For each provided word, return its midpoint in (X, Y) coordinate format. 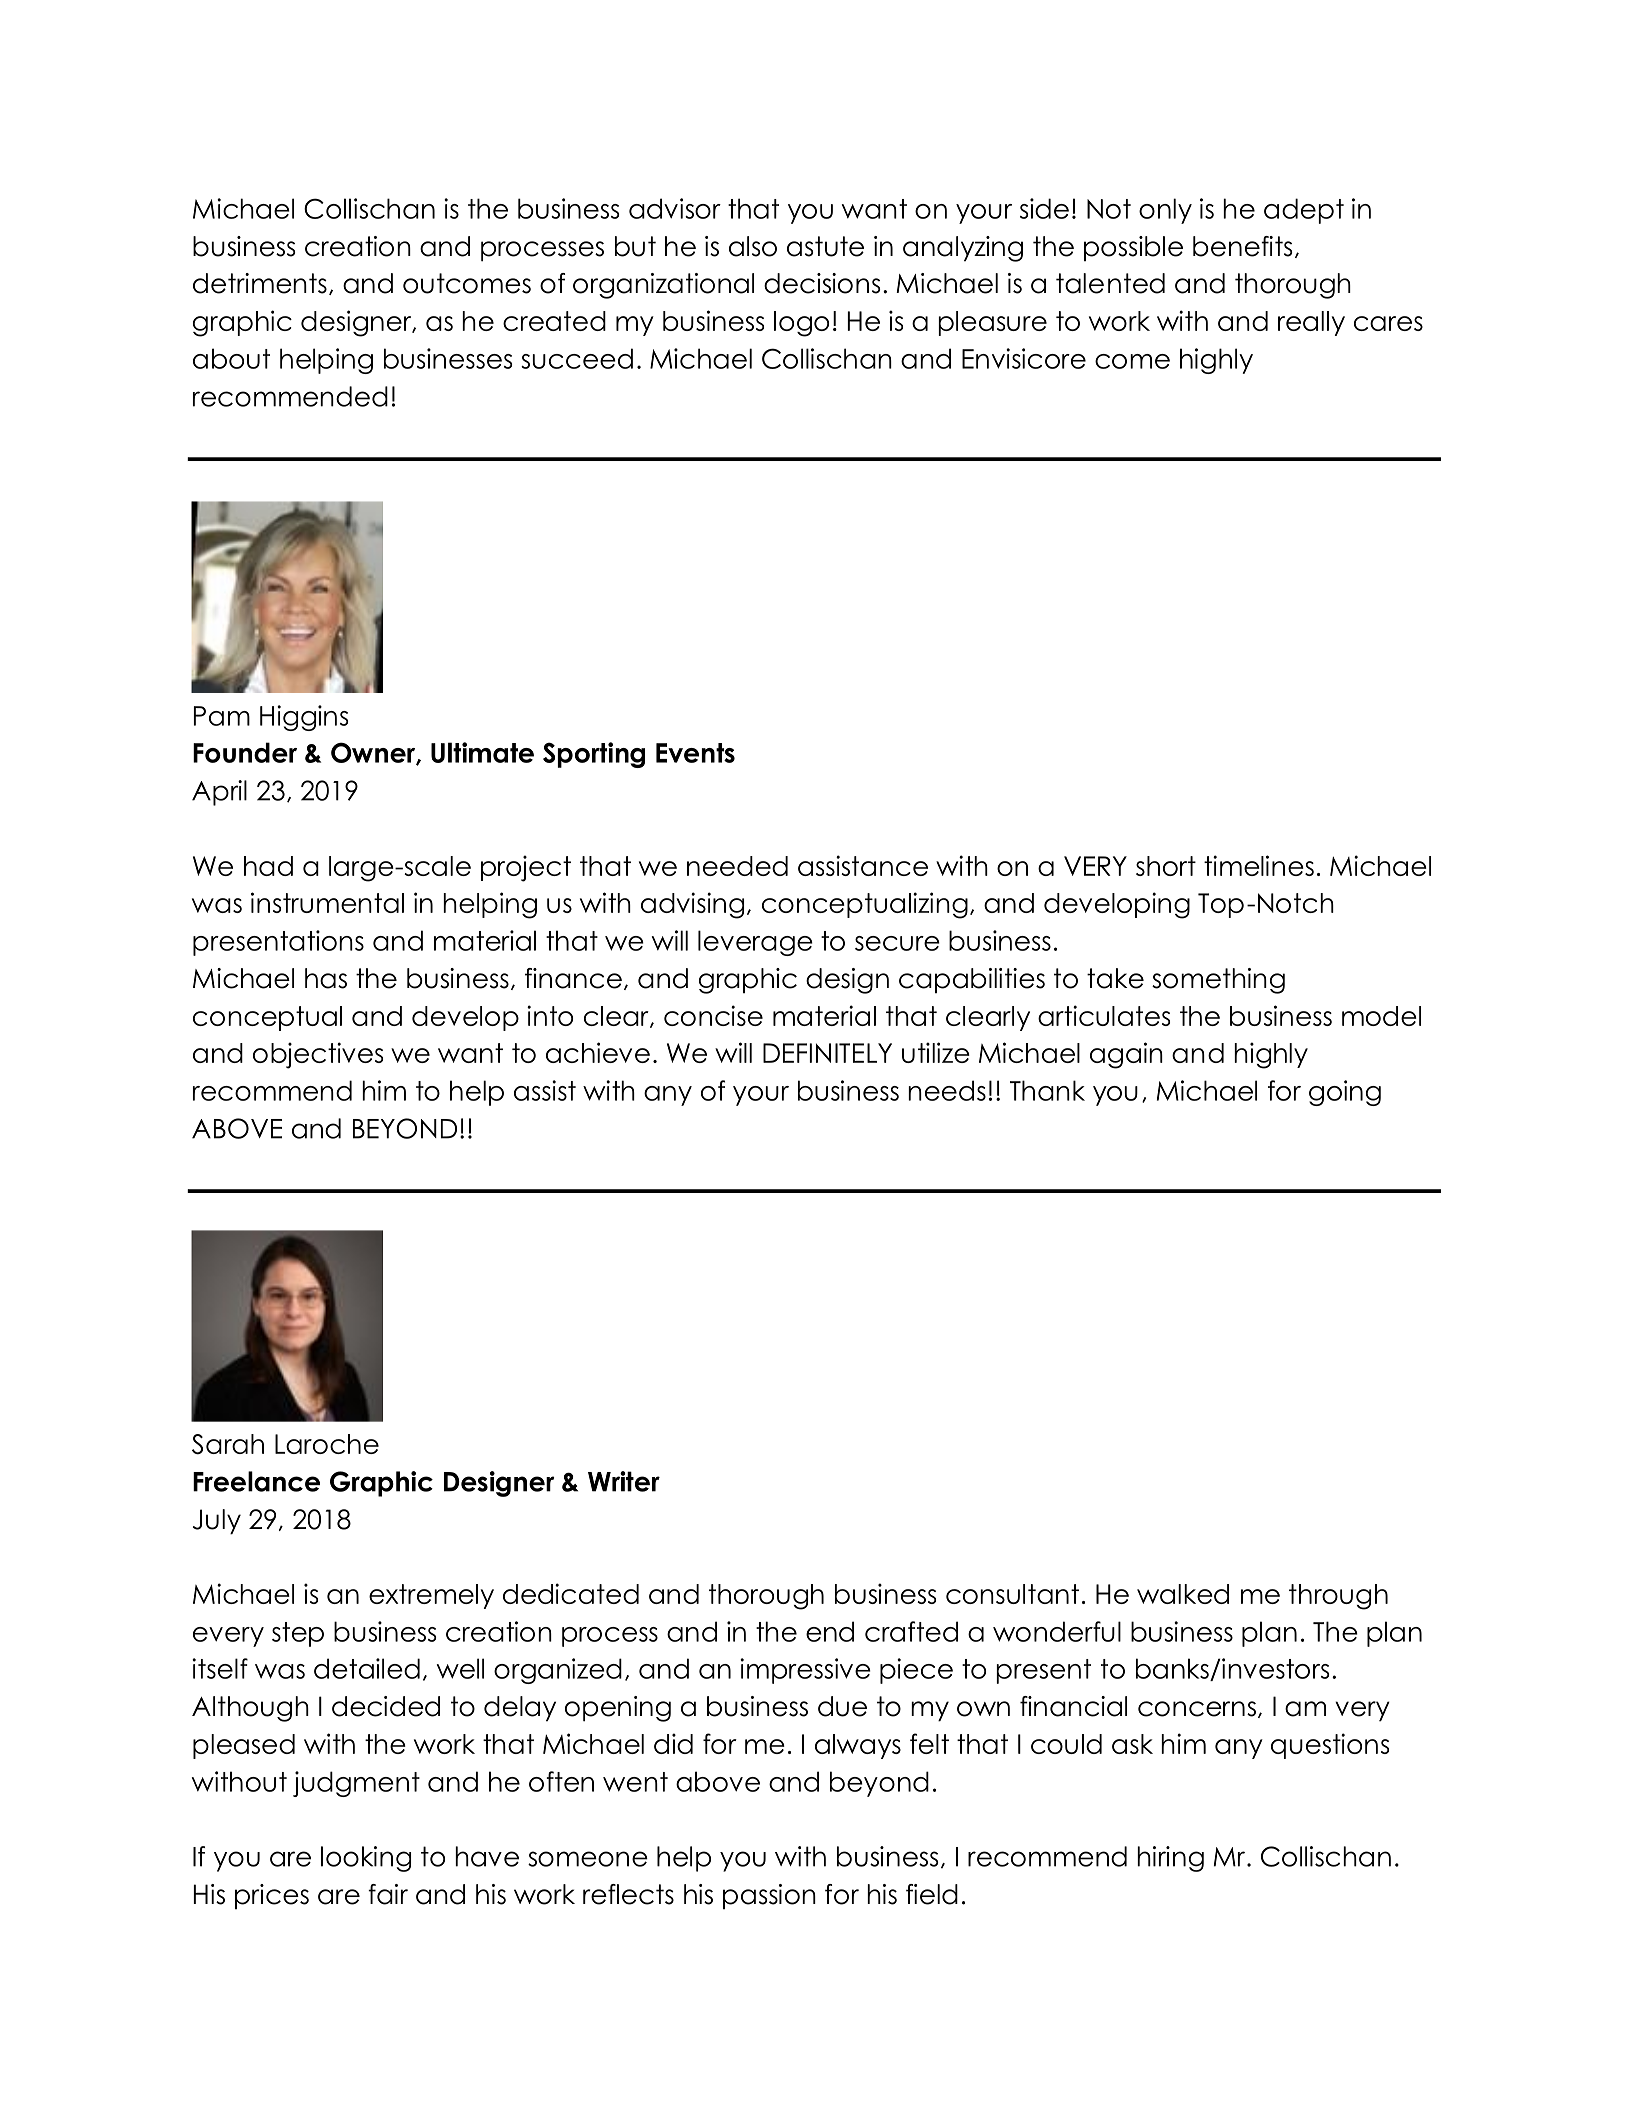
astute (825, 246)
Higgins (304, 718)
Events (695, 753)
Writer (624, 1481)
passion (769, 1896)
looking (366, 1859)
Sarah (228, 1444)
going (1345, 1093)
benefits (1242, 246)
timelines (1259, 865)
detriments (260, 283)
